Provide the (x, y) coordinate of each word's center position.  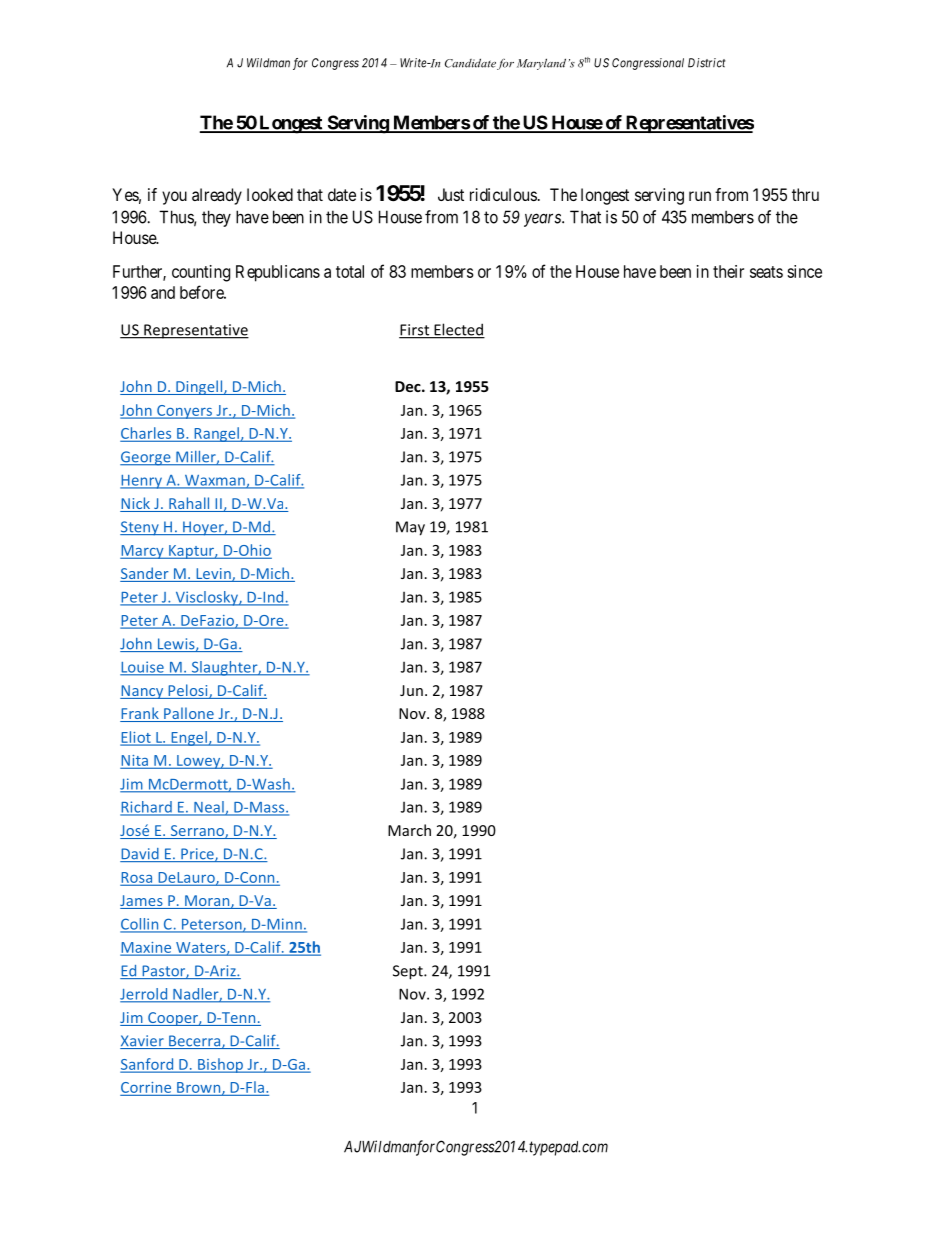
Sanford (148, 1065)
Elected (458, 330)
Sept (409, 972)
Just (451, 194)
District (706, 63)
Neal (209, 808)
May (410, 528)
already (217, 196)
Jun (411, 690)
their (728, 271)
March (409, 830)
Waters (201, 948)
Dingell (199, 387)
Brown (200, 1088)
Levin (213, 575)
